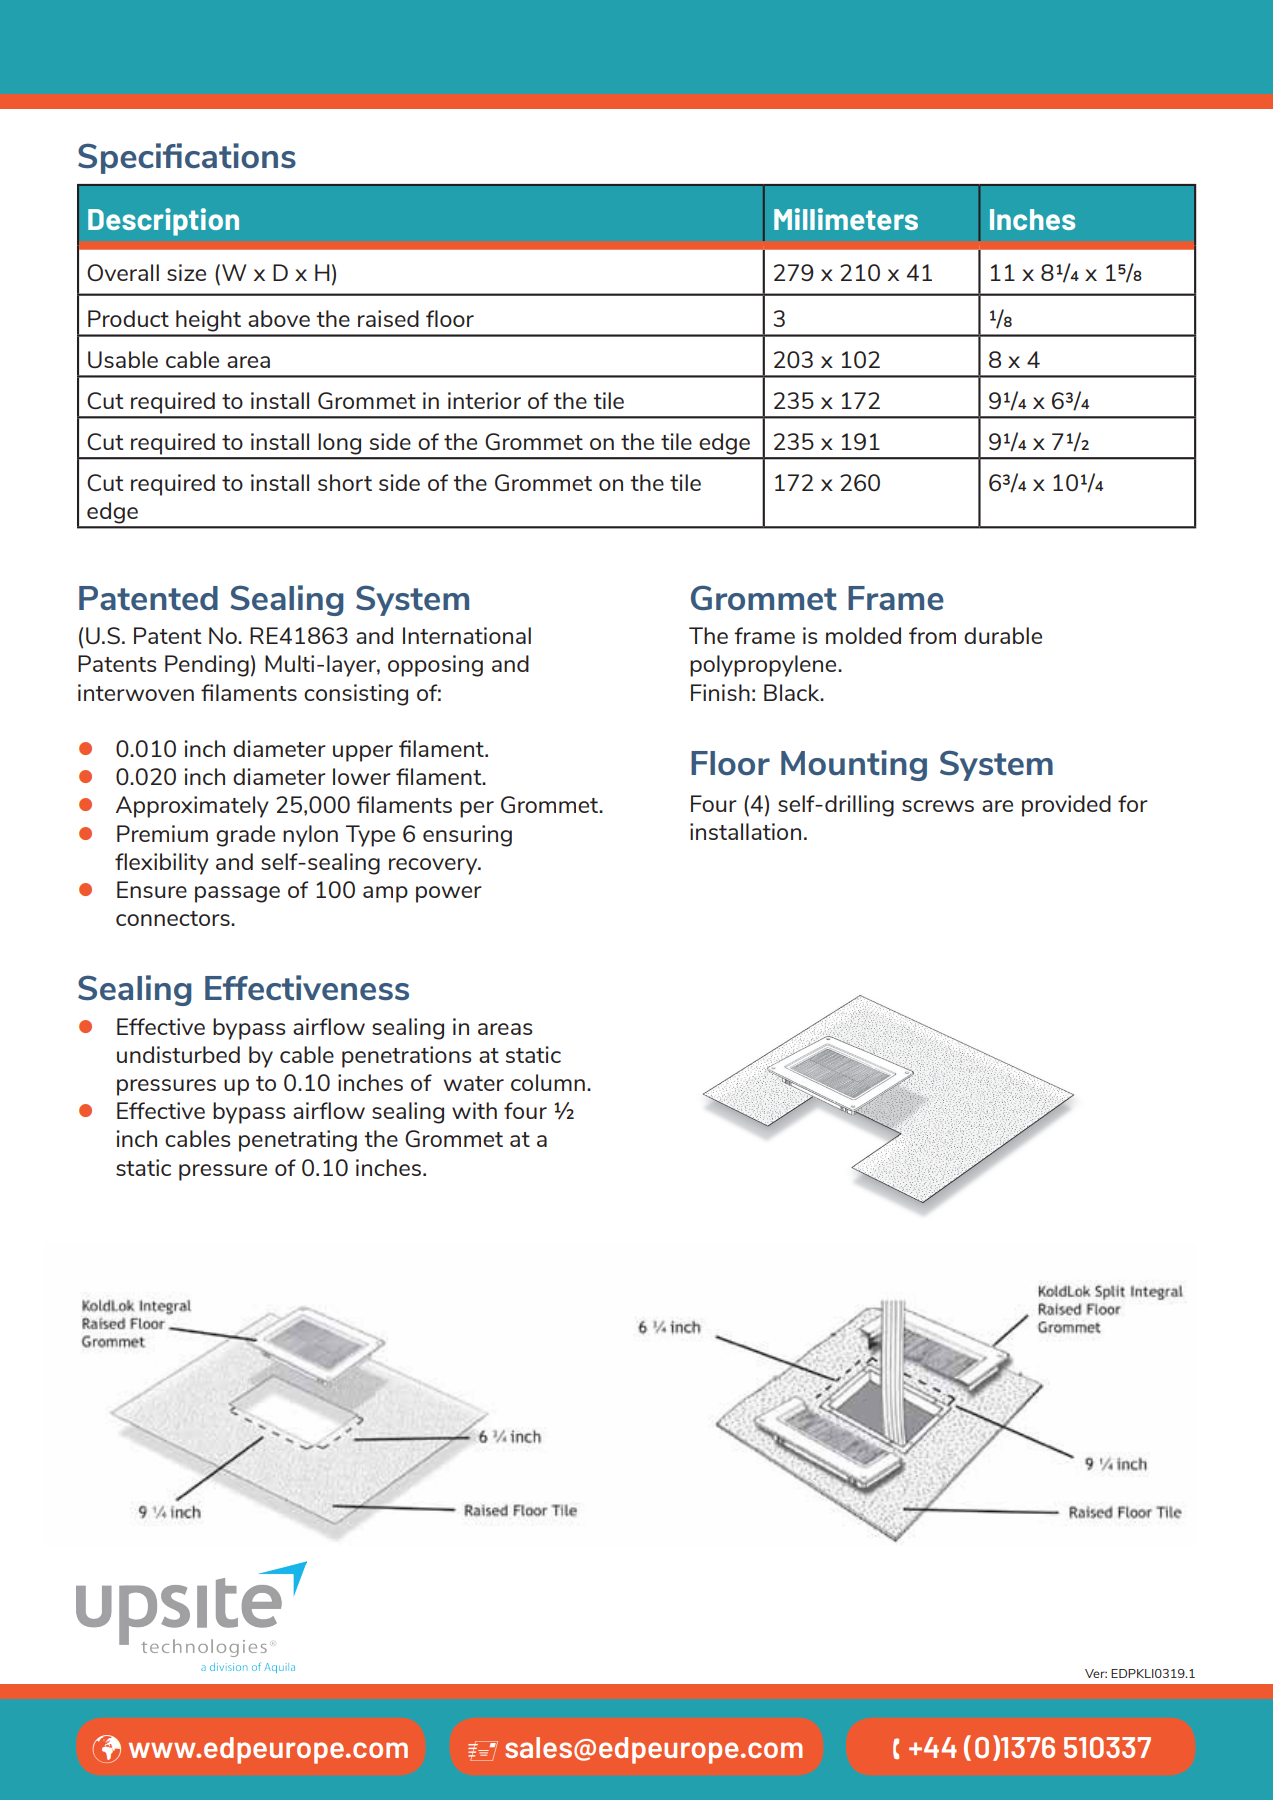 This page has width=1273, height=1800. Describe the element at coordinates (1003, 635) in the page. I see `durable` at that location.
